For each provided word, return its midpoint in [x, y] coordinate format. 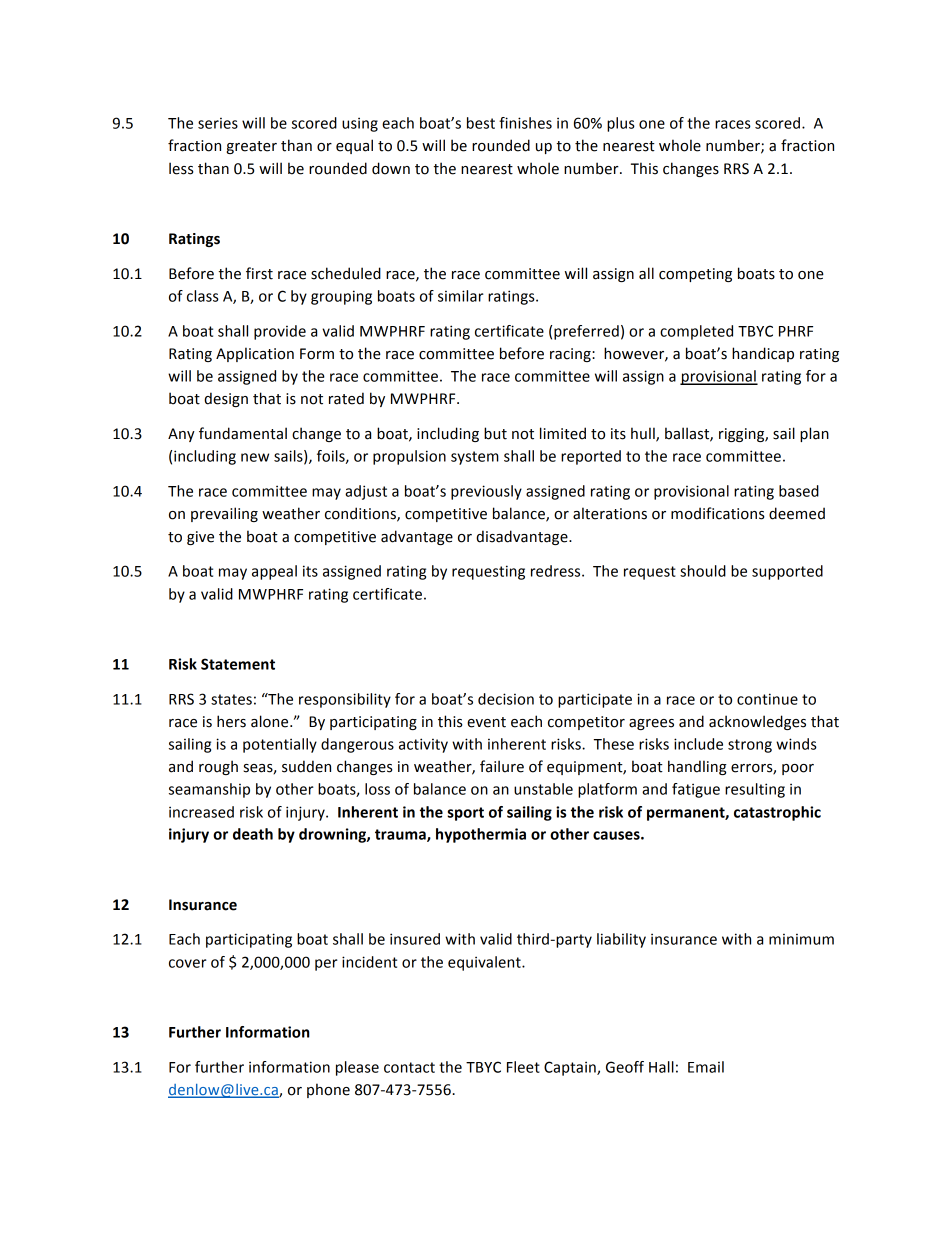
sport [465, 814]
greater [251, 147]
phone [328, 1090]
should [703, 571]
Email [706, 1067]
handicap [763, 354]
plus [621, 124]
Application [255, 354]
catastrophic [777, 813]
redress [557, 571]
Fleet [523, 1067]
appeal [274, 572]
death [253, 834]
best [481, 123]
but [495, 433]
